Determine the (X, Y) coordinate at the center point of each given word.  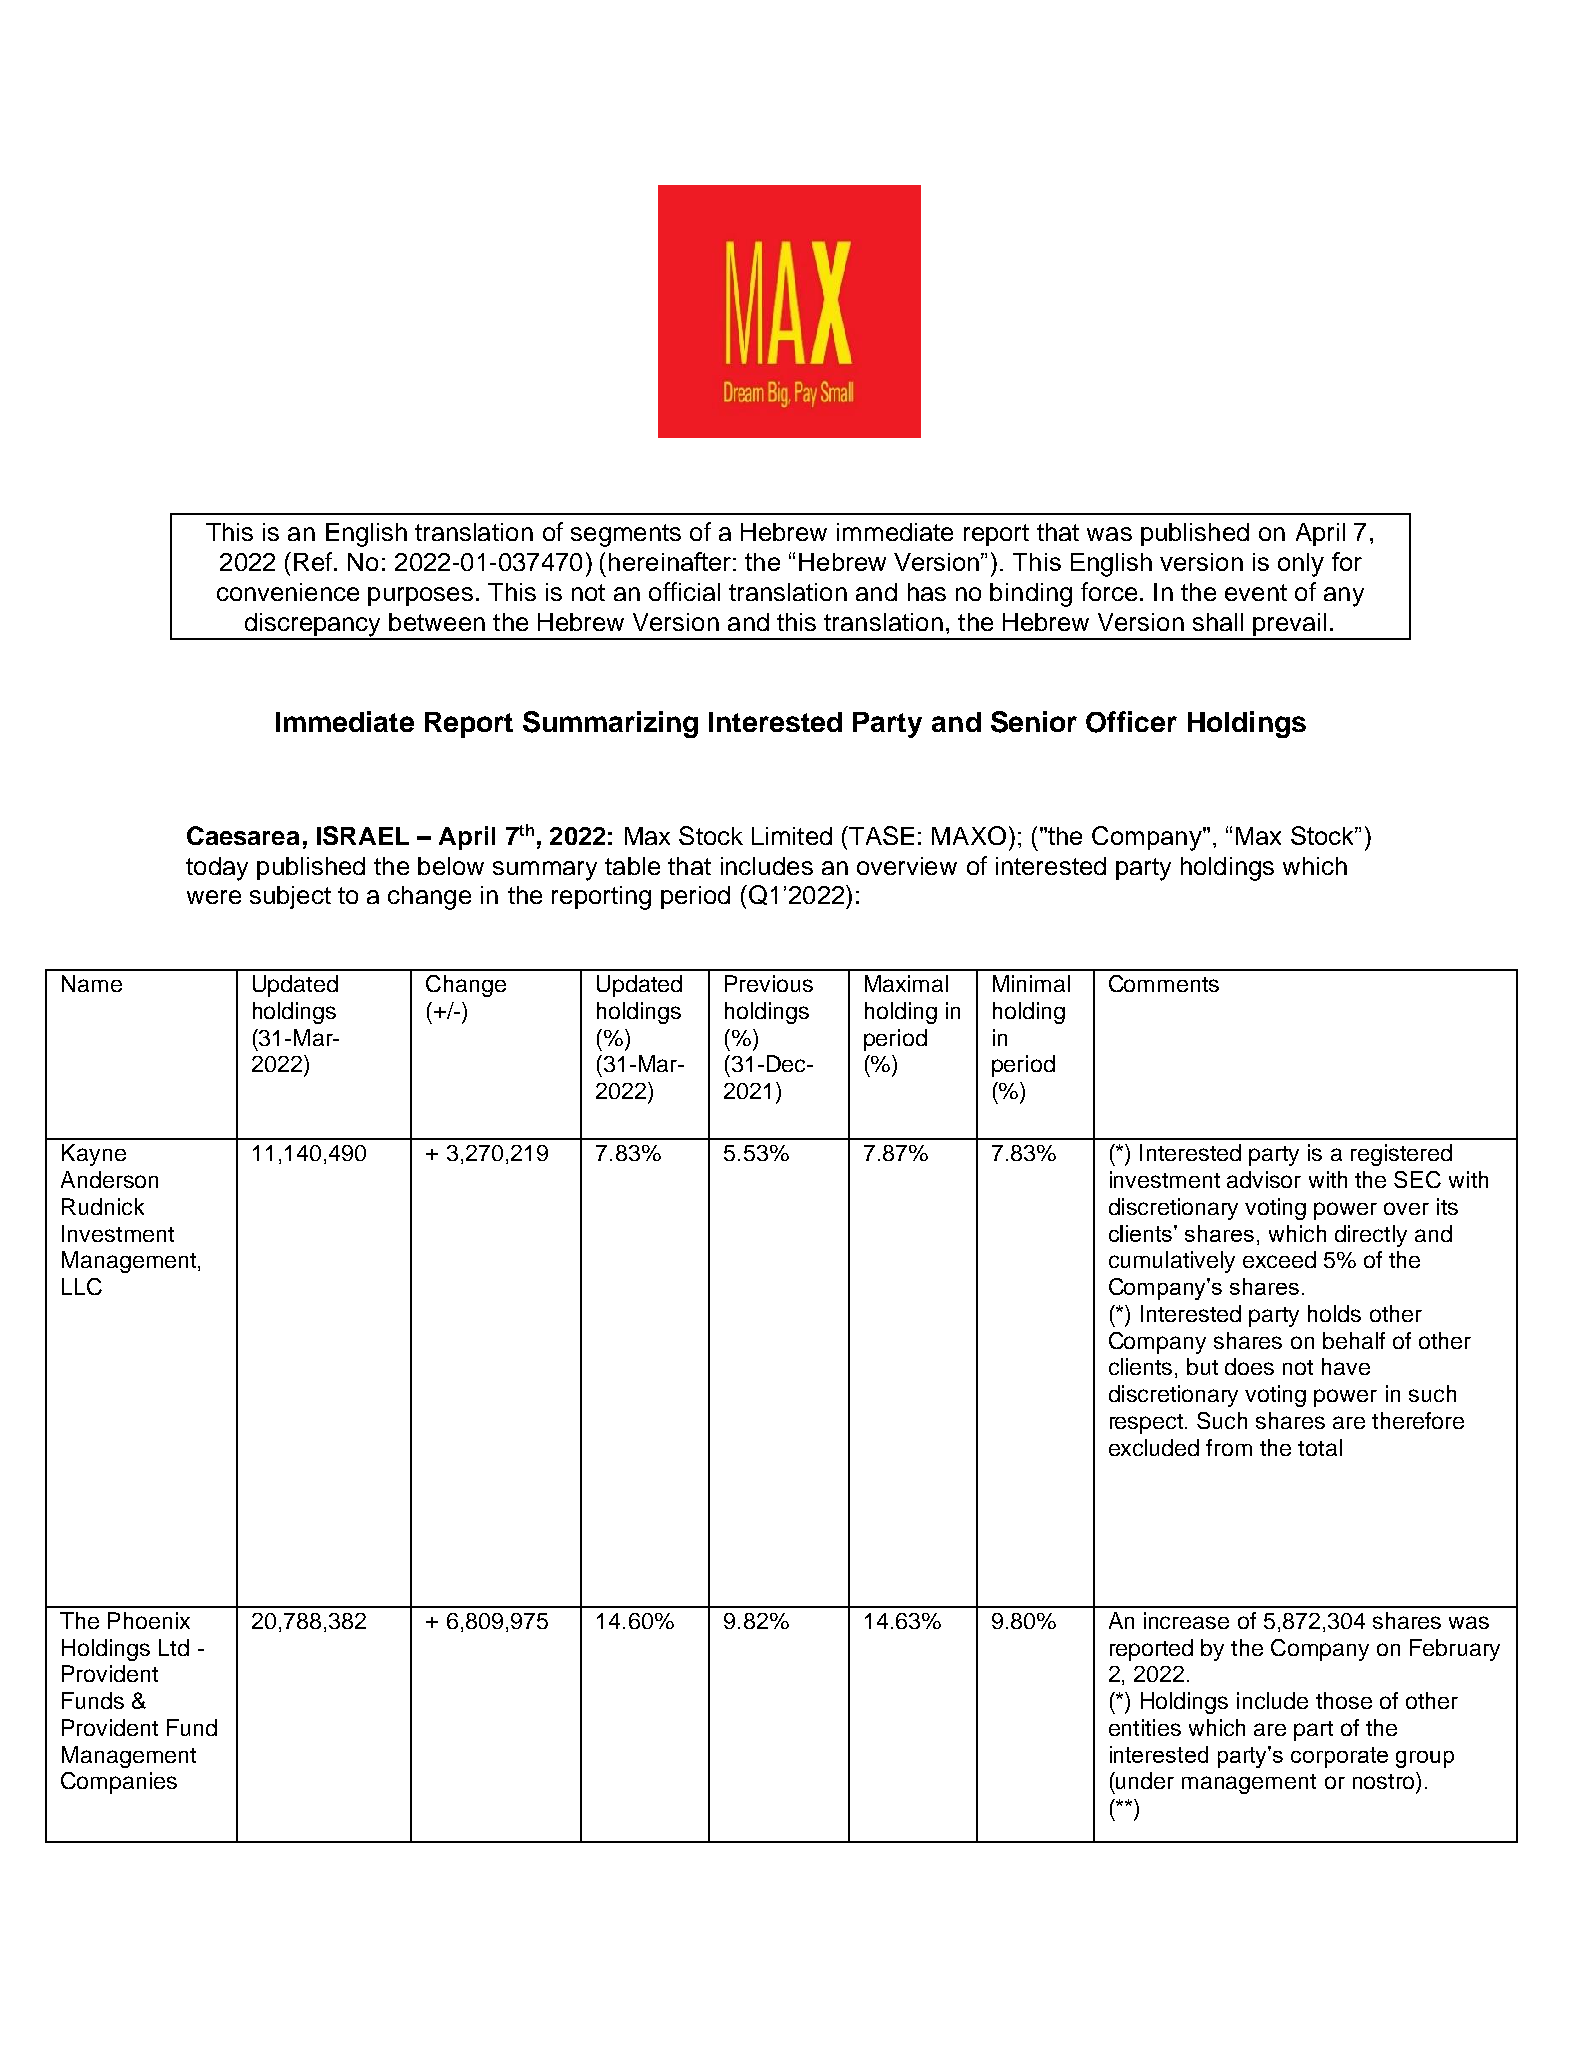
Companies (119, 1783)
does (1249, 1366)
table (632, 866)
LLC (82, 1286)
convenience (288, 592)
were (214, 897)
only (1301, 565)
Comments (1164, 983)
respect (1148, 1424)
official (684, 591)
